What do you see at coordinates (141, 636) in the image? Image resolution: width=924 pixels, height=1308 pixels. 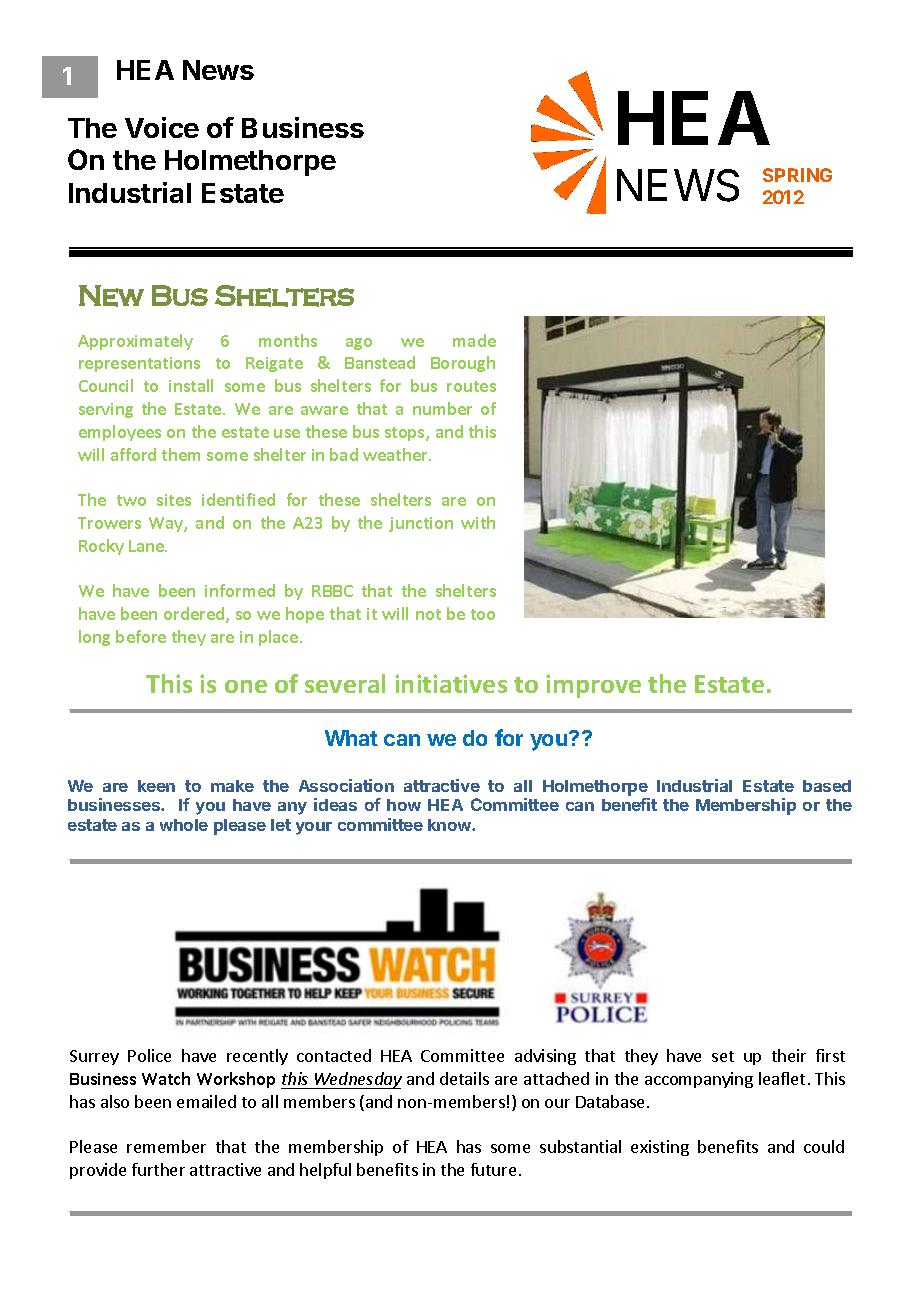 I see `before` at bounding box center [141, 636].
